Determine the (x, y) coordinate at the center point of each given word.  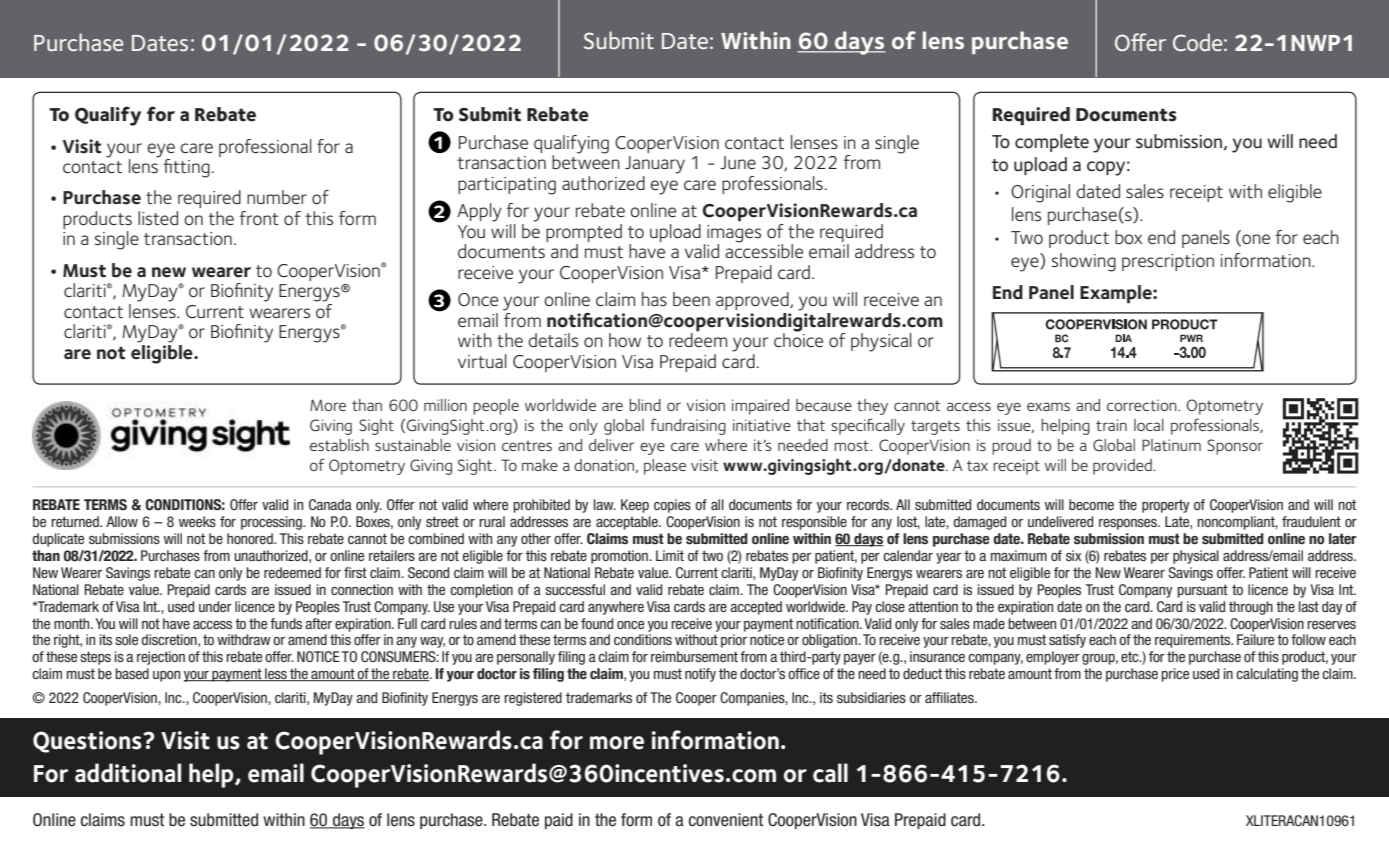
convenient (726, 820)
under (215, 606)
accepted (756, 608)
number (277, 197)
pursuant (1202, 591)
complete (1052, 143)
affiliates (950, 697)
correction (1143, 405)
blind (645, 405)
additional (128, 773)
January (655, 165)
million (445, 405)
